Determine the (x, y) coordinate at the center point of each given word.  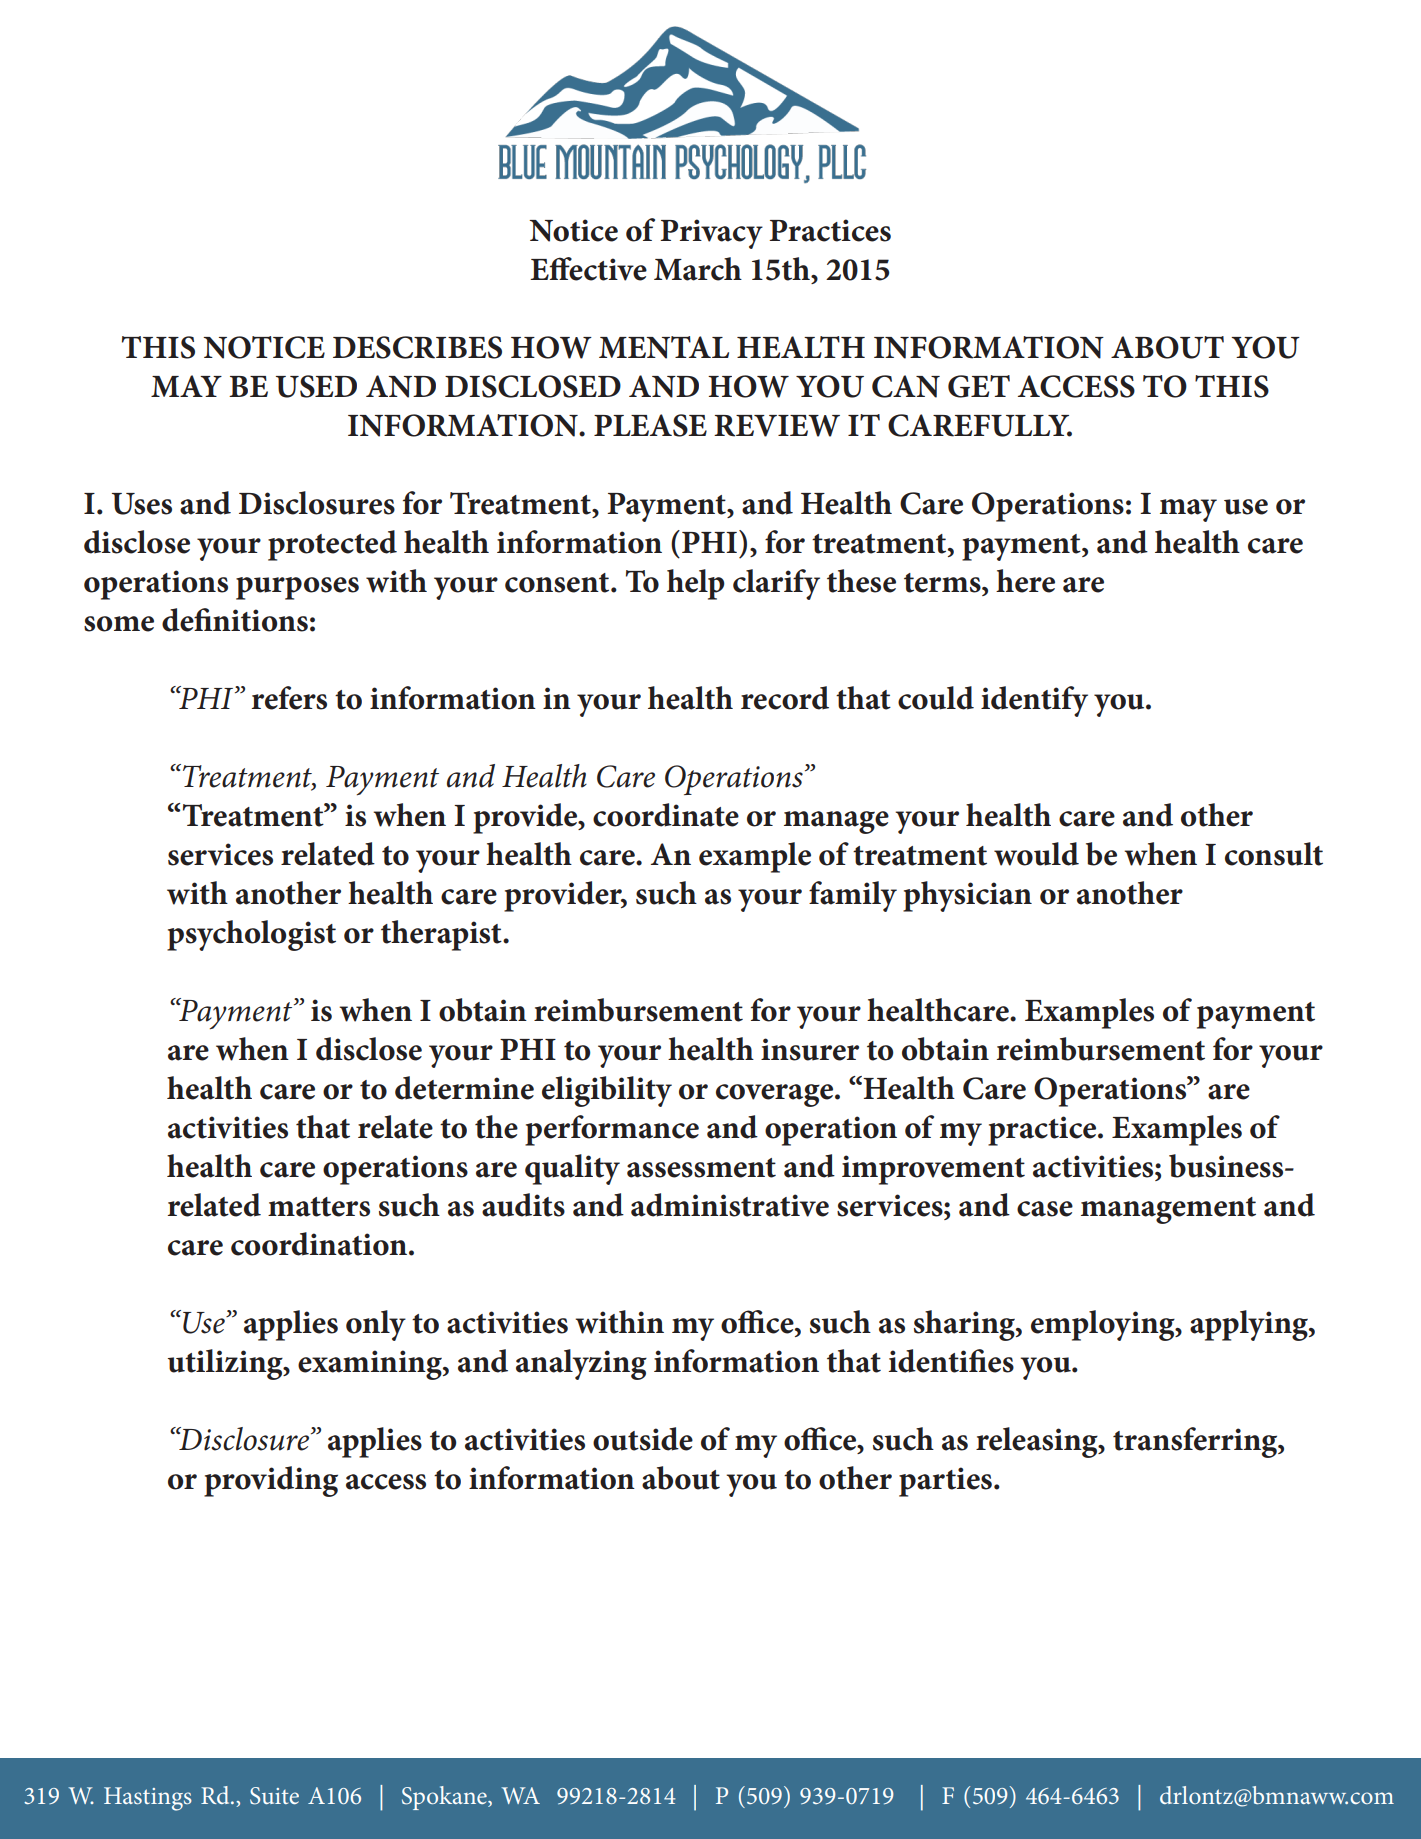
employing (1104, 1325)
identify (1034, 701)
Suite (274, 1796)
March (698, 269)
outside (643, 1439)
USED (316, 386)
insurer (810, 1049)
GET (979, 386)
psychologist (251, 935)
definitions (235, 620)
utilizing (226, 1364)
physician (967, 896)
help (696, 584)
